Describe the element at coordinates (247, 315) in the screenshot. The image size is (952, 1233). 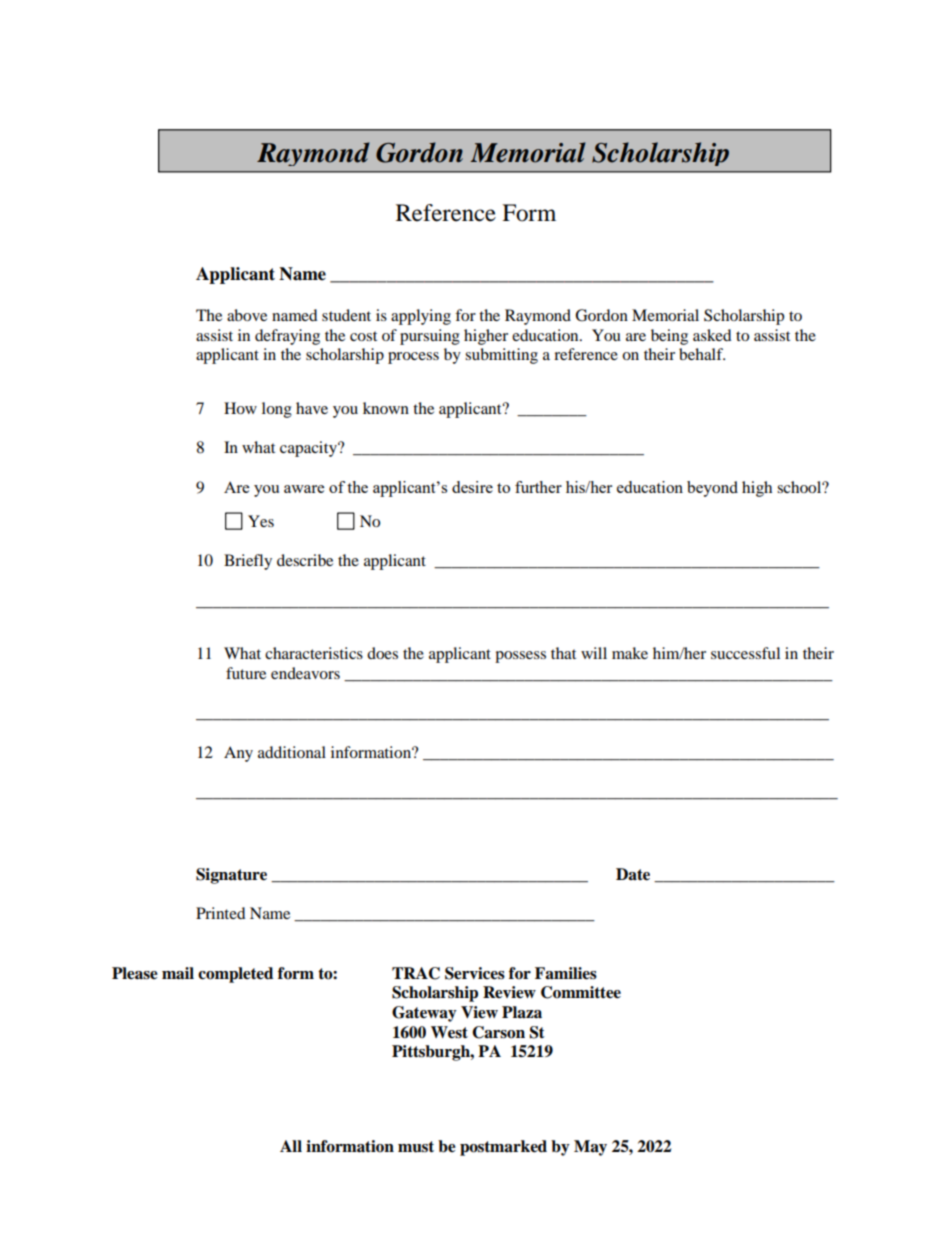
I see `above` at that location.
